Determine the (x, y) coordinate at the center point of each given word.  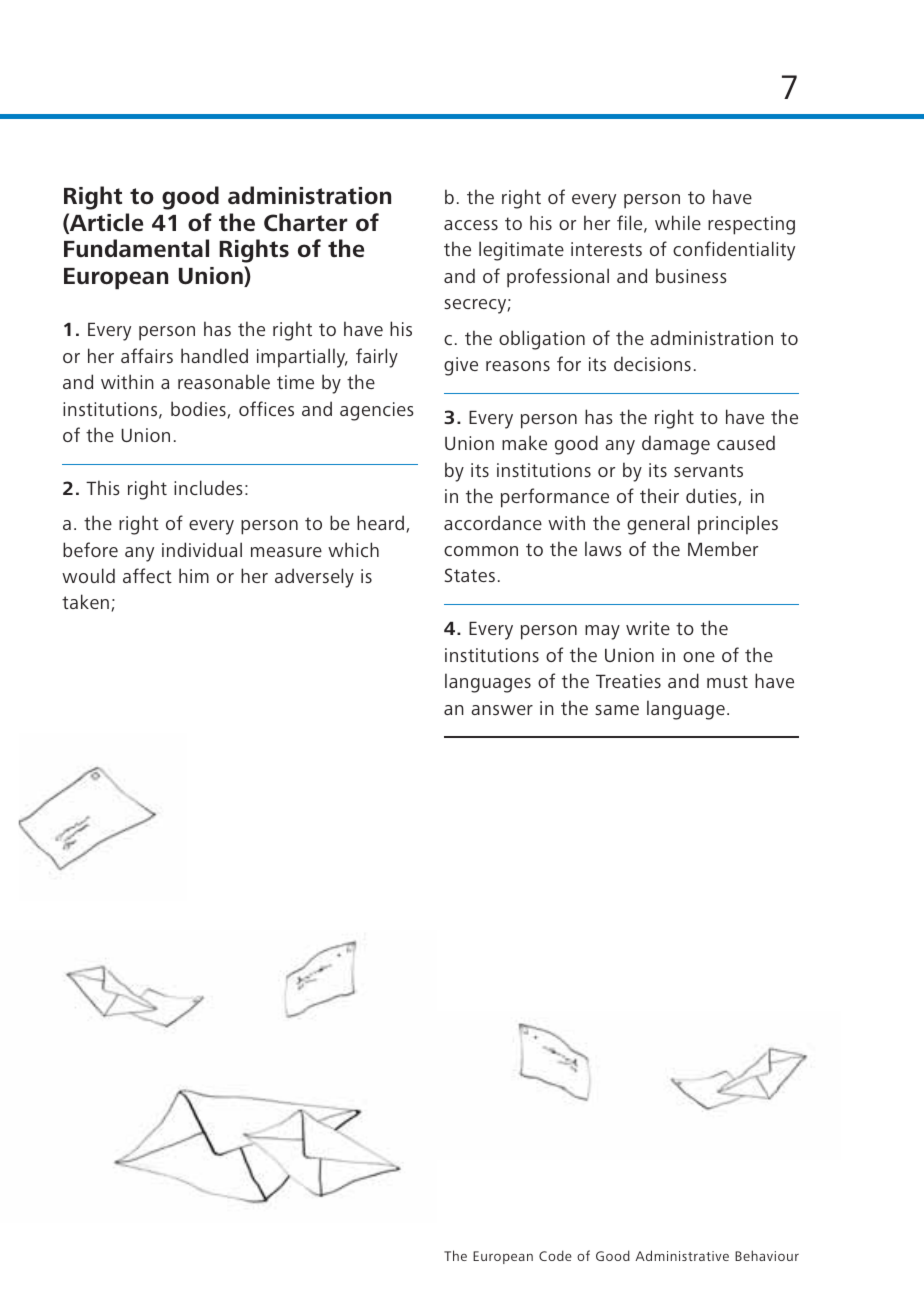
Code (555, 1255)
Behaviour (767, 1255)
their (659, 495)
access (471, 225)
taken (85, 601)
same (617, 710)
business (691, 275)
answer (502, 710)
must (727, 681)
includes (208, 487)
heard (382, 524)
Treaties (628, 681)
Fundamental (136, 248)
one (699, 657)
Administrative (682, 1255)
